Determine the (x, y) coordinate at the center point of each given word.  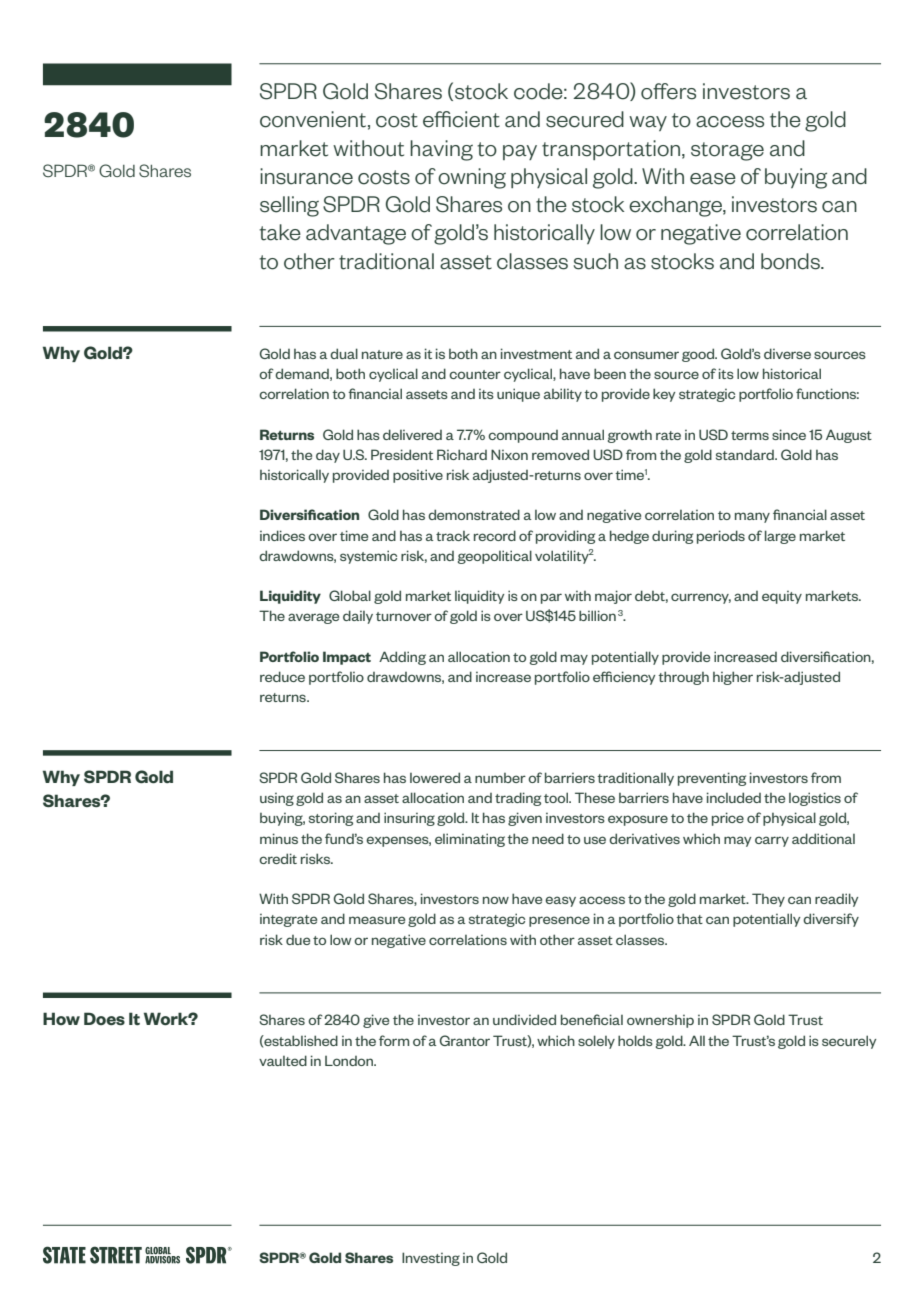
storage (727, 151)
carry (772, 841)
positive (418, 476)
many (752, 517)
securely (849, 1042)
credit (278, 858)
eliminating (470, 840)
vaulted (283, 1060)
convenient (313, 119)
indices (282, 535)
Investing (431, 1259)
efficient (461, 119)
